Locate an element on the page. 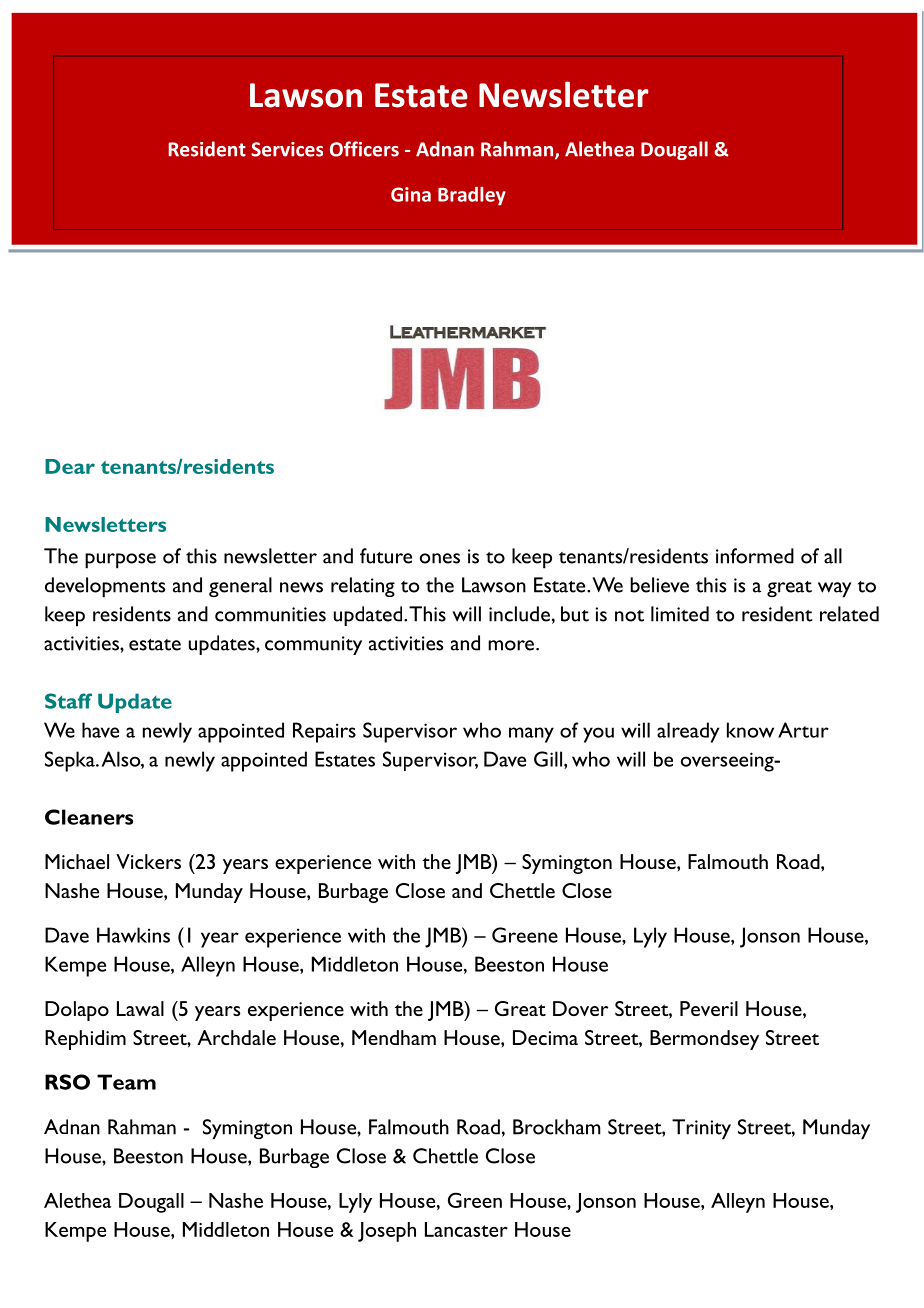 This image has width=924, height=1308. ones is located at coordinates (440, 558).
